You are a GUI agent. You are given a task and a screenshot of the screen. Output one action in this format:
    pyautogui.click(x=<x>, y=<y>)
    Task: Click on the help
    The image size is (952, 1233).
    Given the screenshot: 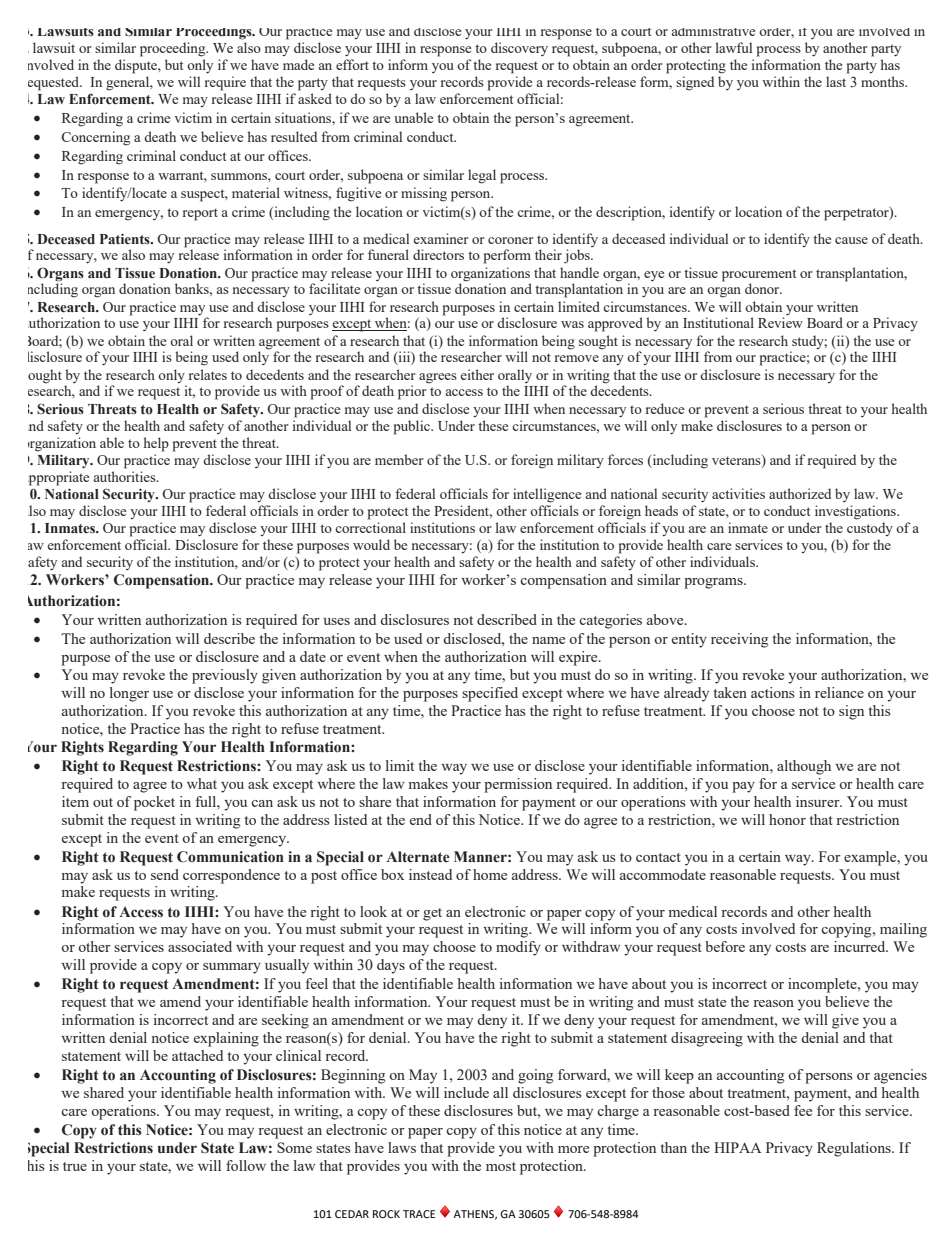 What is the action you would take?
    pyautogui.click(x=156, y=444)
